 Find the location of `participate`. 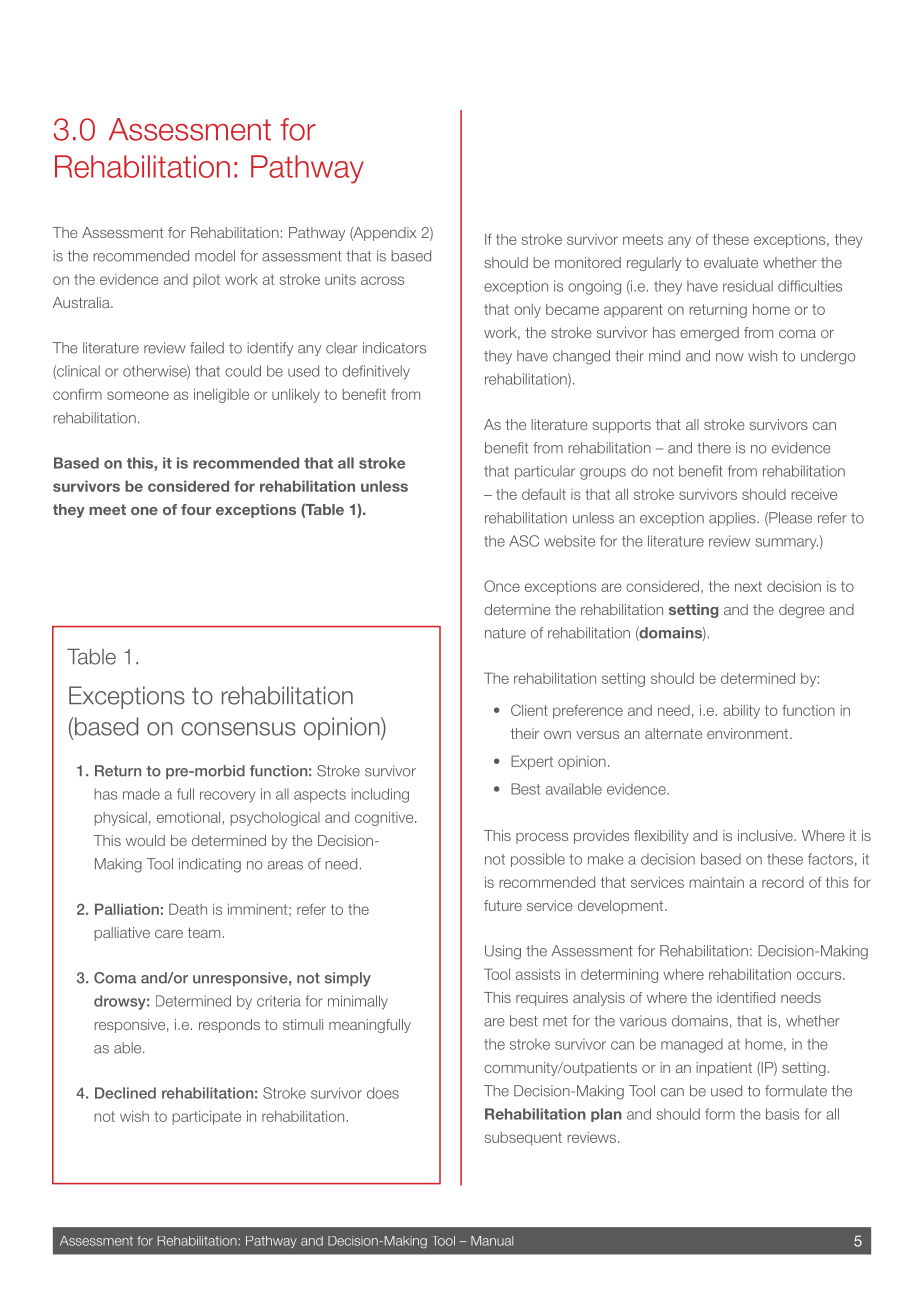

participate is located at coordinates (206, 1118).
